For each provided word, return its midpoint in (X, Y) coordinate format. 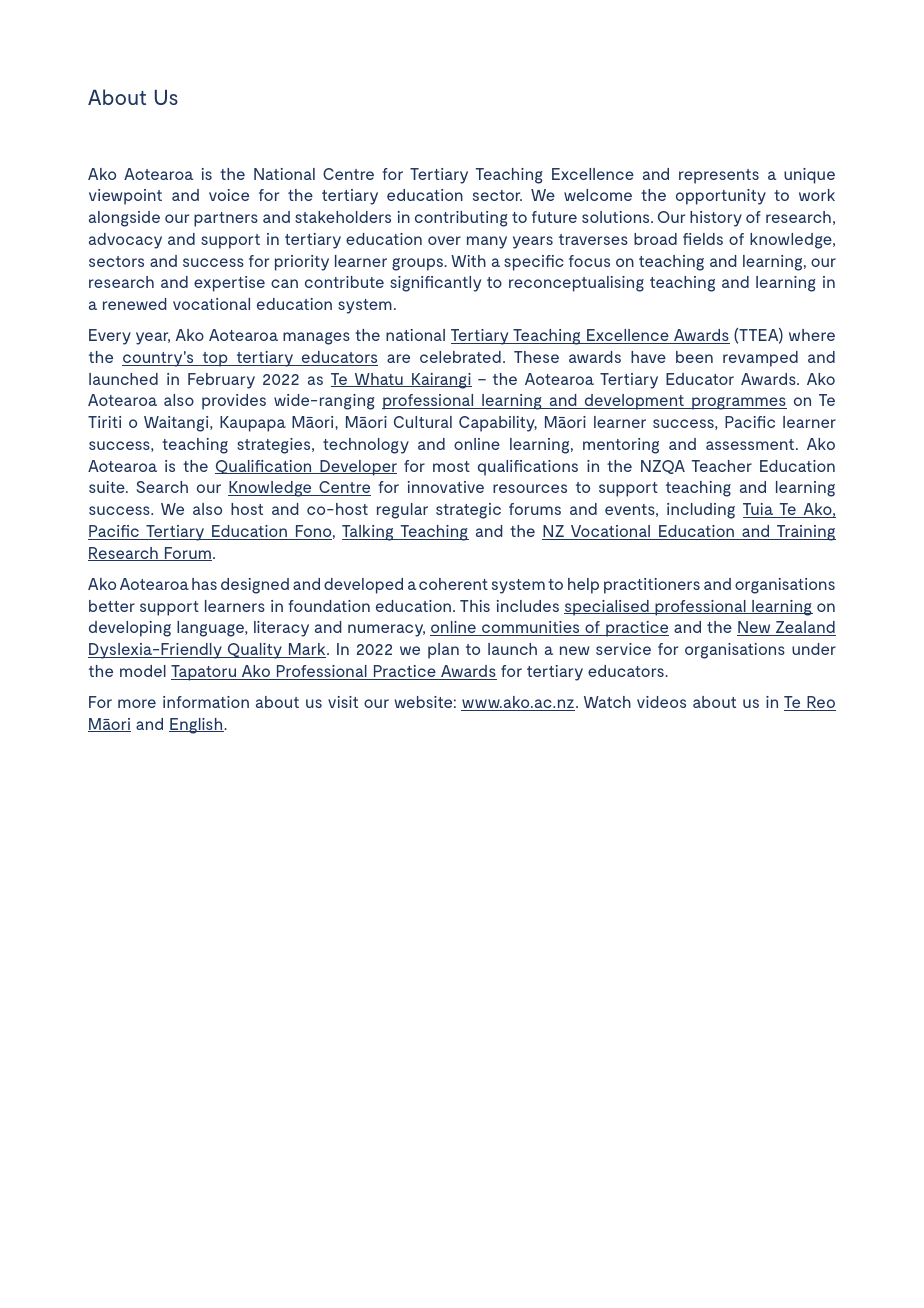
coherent (453, 584)
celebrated (460, 357)
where (812, 335)
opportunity (721, 197)
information (206, 702)
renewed (135, 304)
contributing (461, 219)
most (451, 466)
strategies (275, 446)
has (204, 584)
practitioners (652, 586)
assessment (751, 444)
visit (343, 702)
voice (229, 195)
